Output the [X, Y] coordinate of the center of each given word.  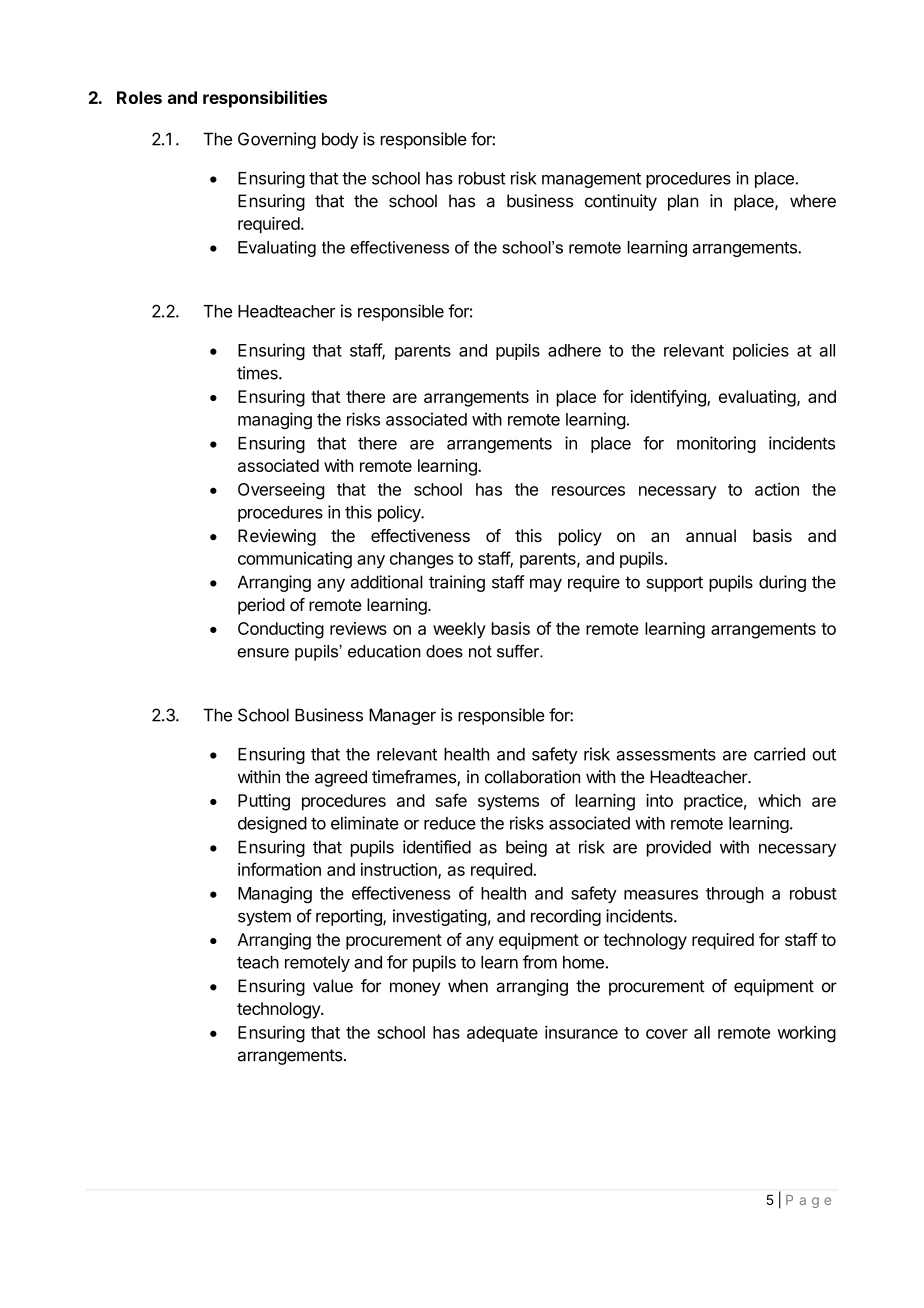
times [258, 373]
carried [779, 754]
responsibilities [265, 99]
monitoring [716, 444]
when [468, 986]
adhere [574, 350]
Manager [402, 716]
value [333, 986]
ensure [263, 653]
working [806, 1034]
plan [683, 202]
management [591, 180]
